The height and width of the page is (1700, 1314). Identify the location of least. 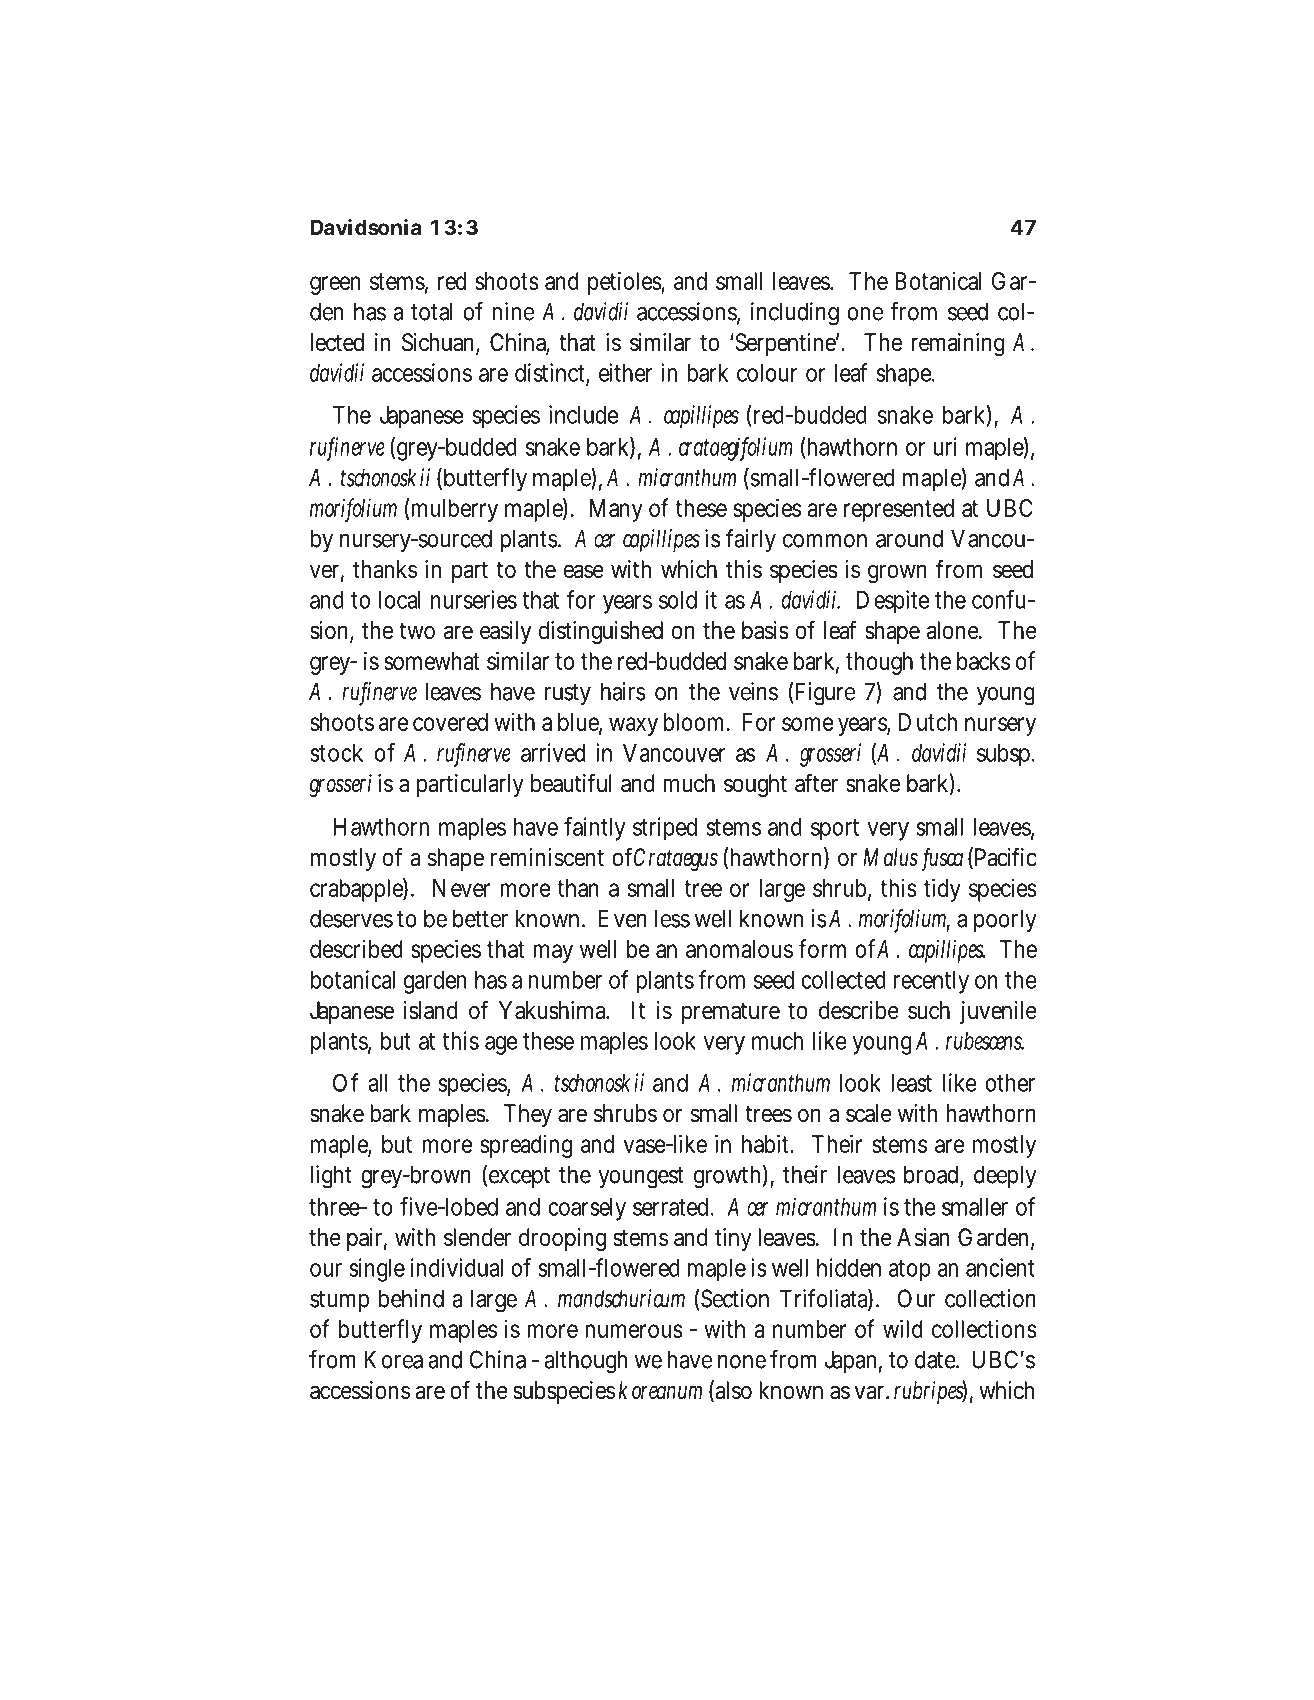
(912, 1083).
